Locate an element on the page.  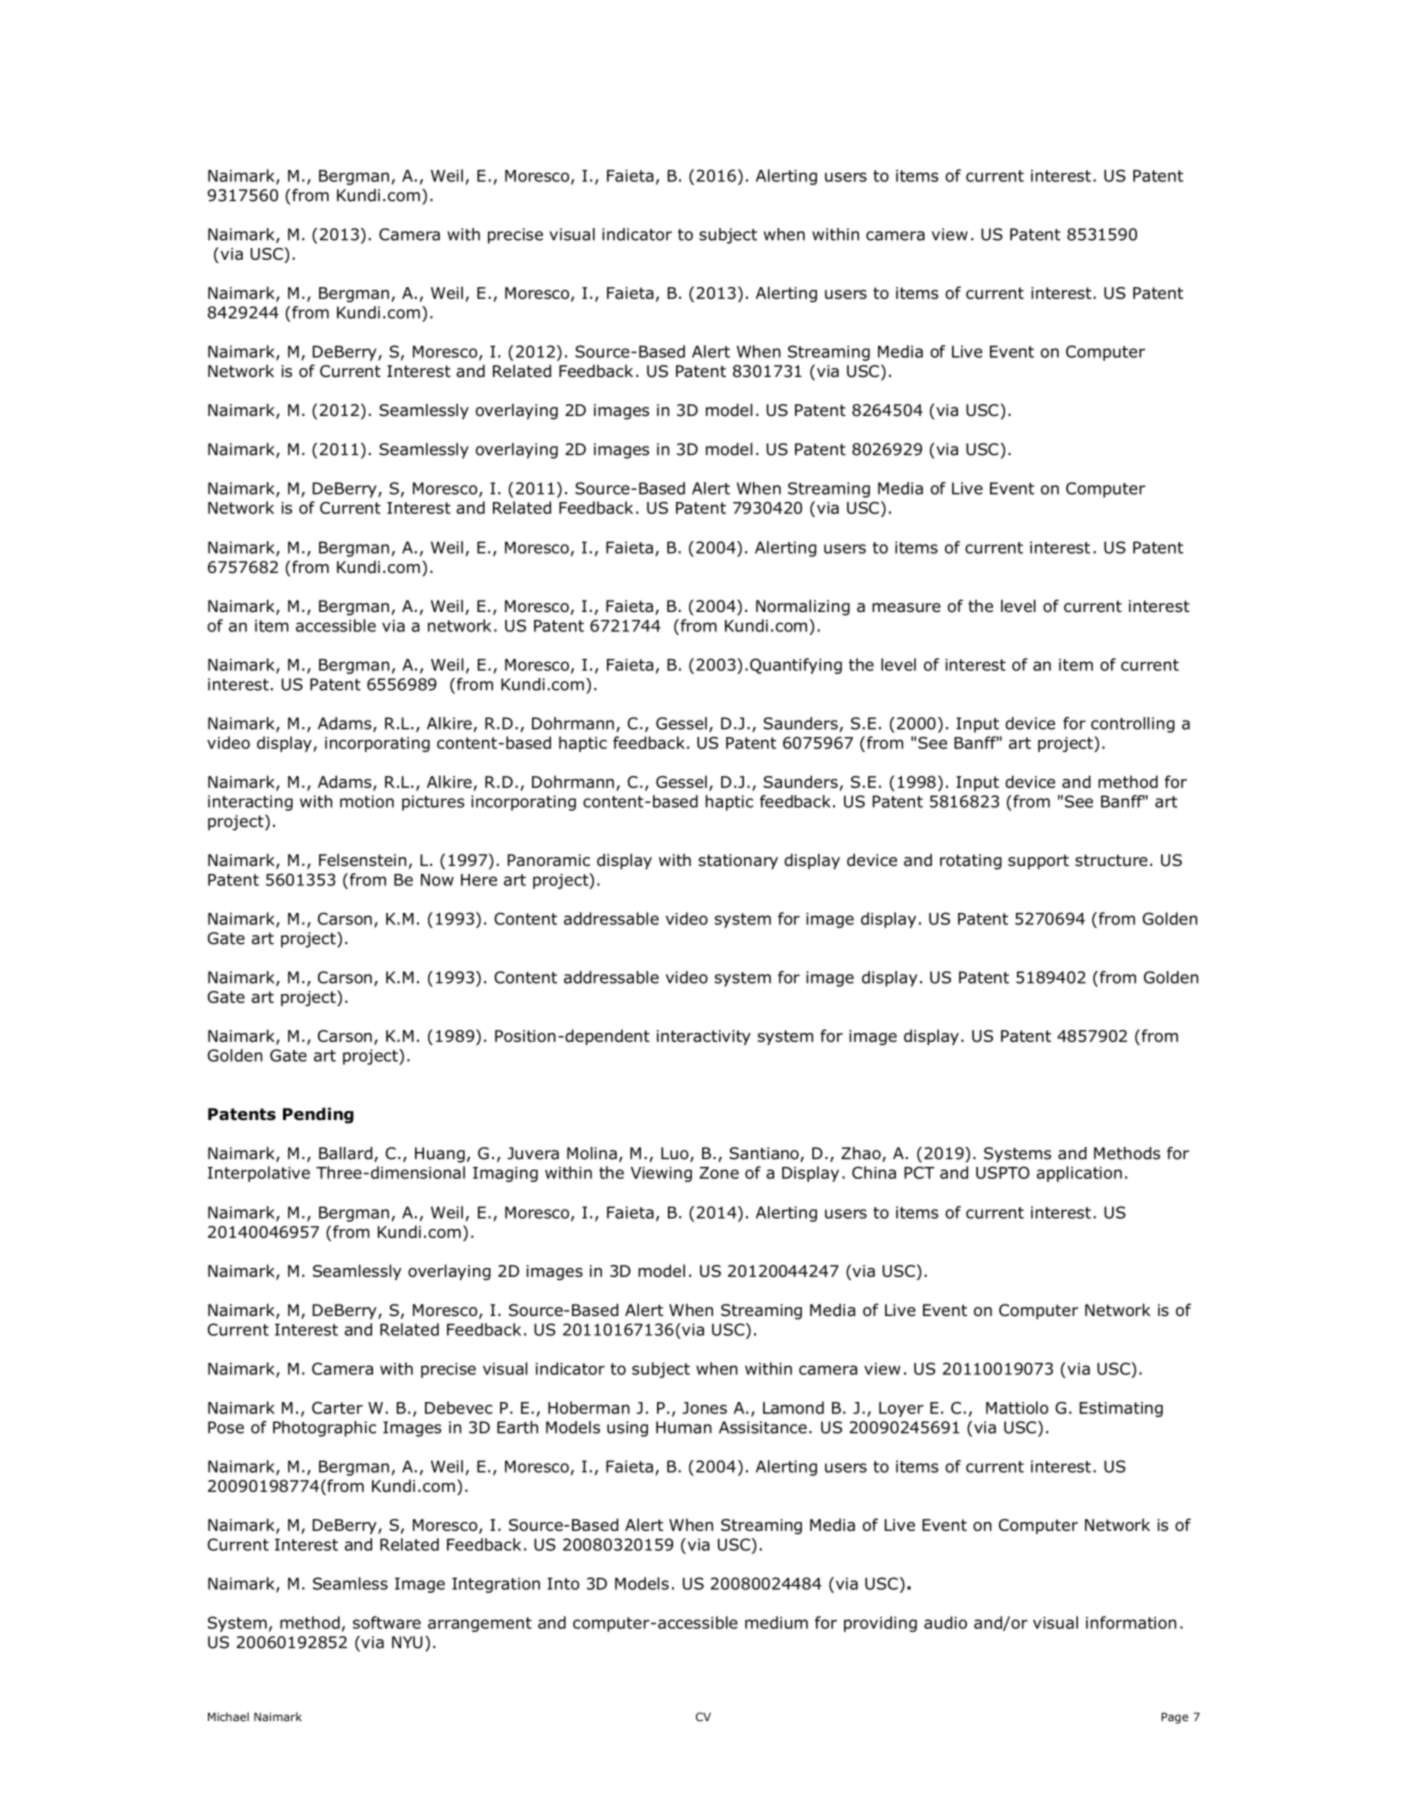
Now is located at coordinates (437, 880).
